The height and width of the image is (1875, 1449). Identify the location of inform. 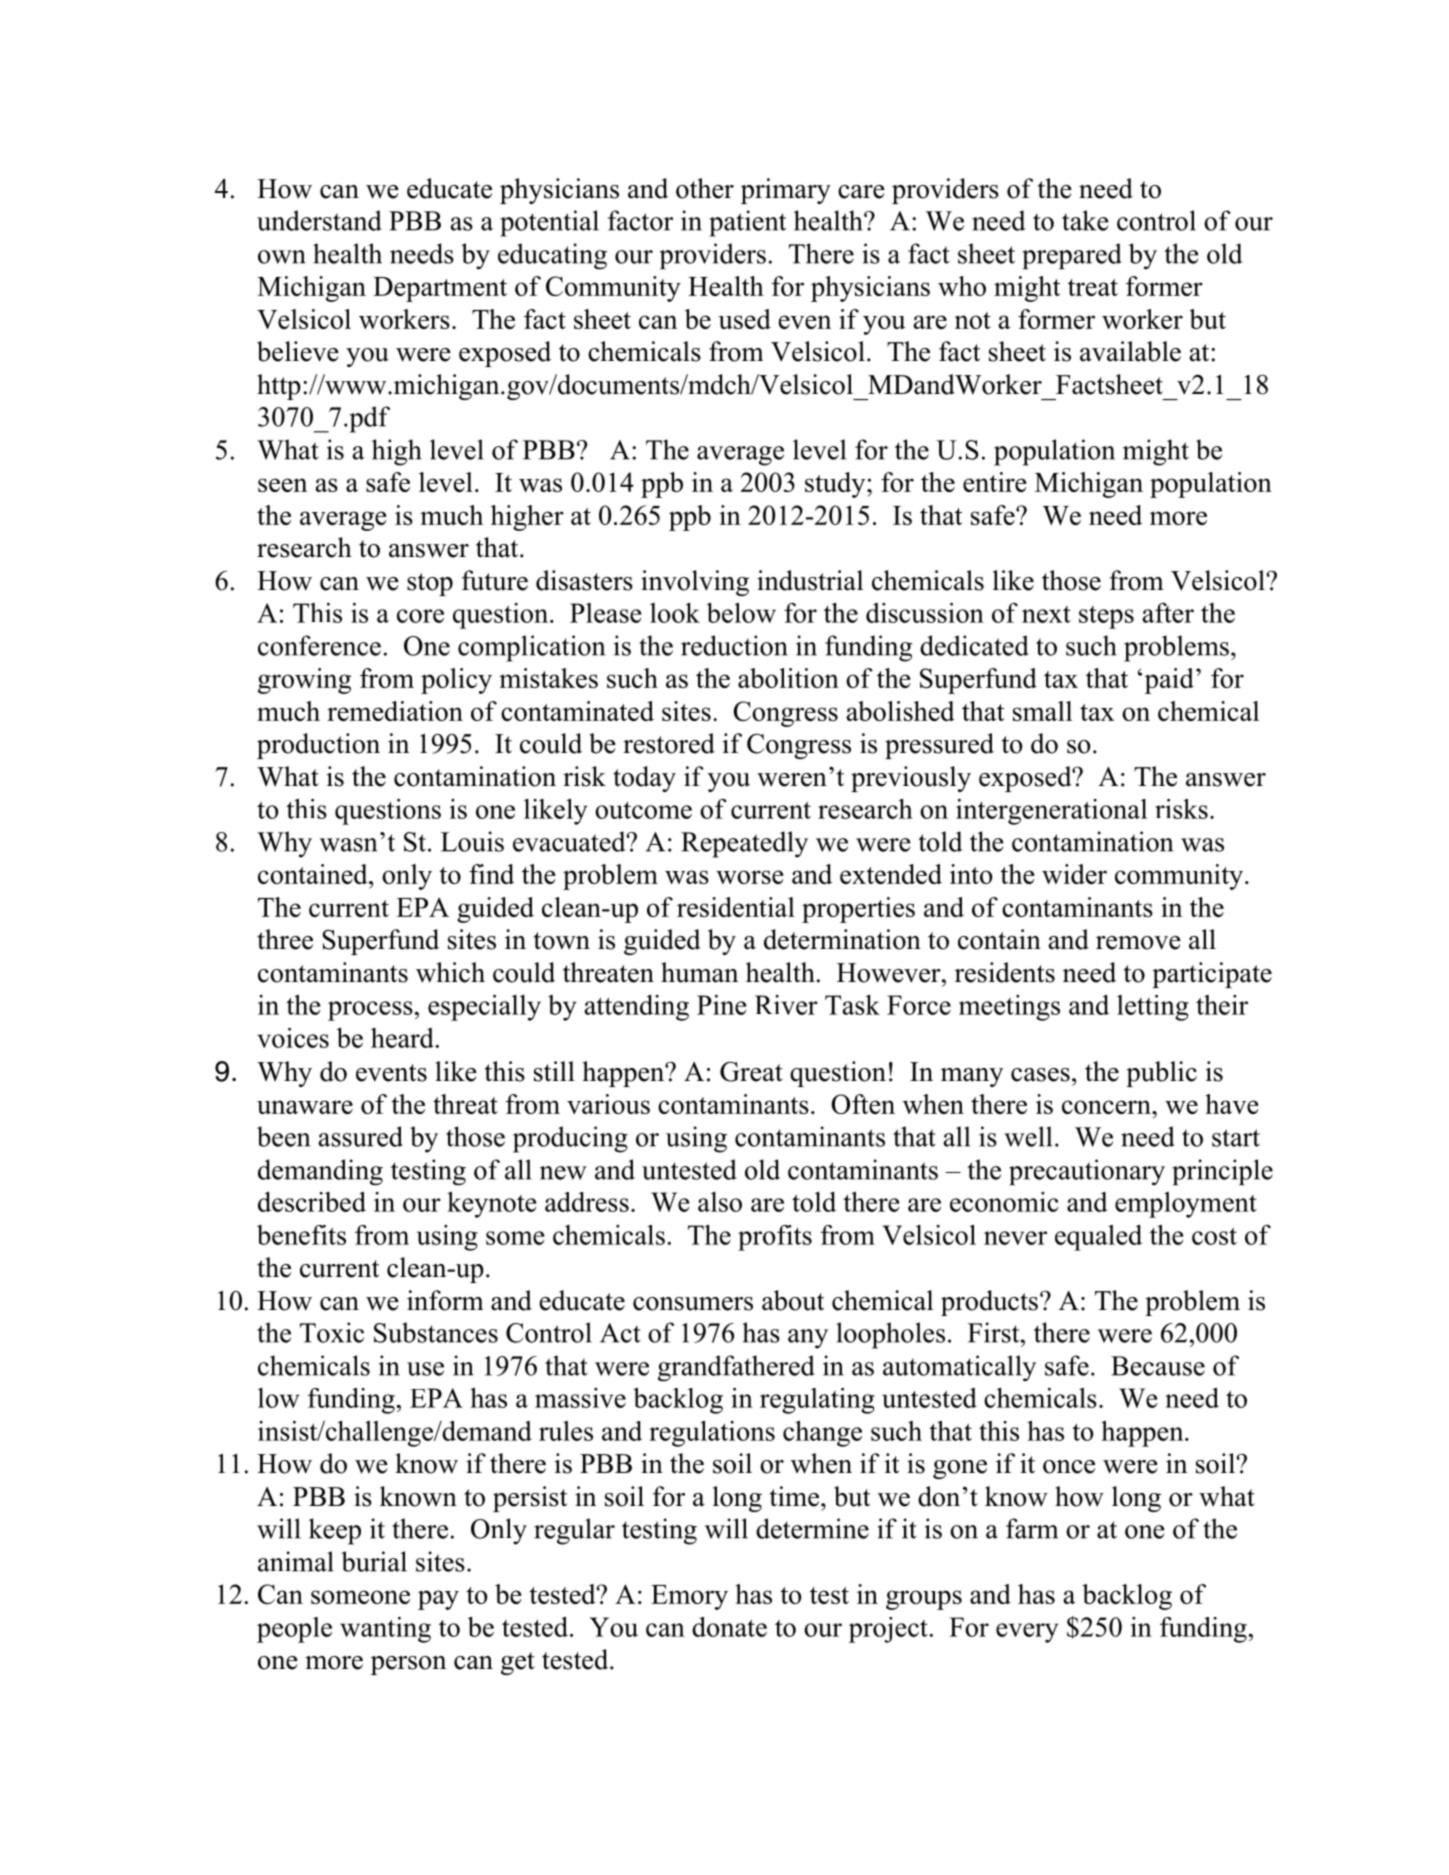
(445, 1300).
